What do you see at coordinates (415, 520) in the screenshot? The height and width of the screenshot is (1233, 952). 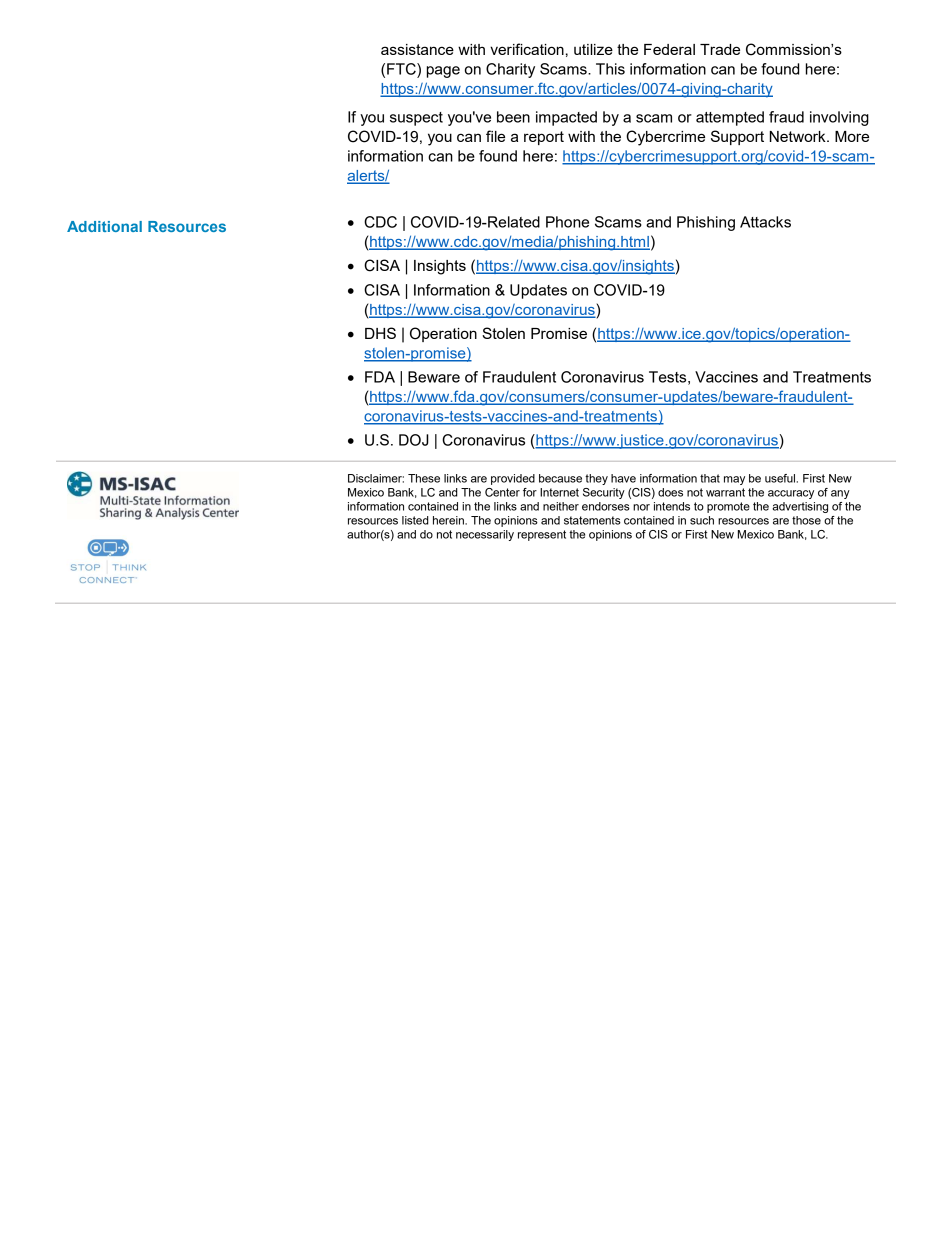 I see `listed` at bounding box center [415, 520].
